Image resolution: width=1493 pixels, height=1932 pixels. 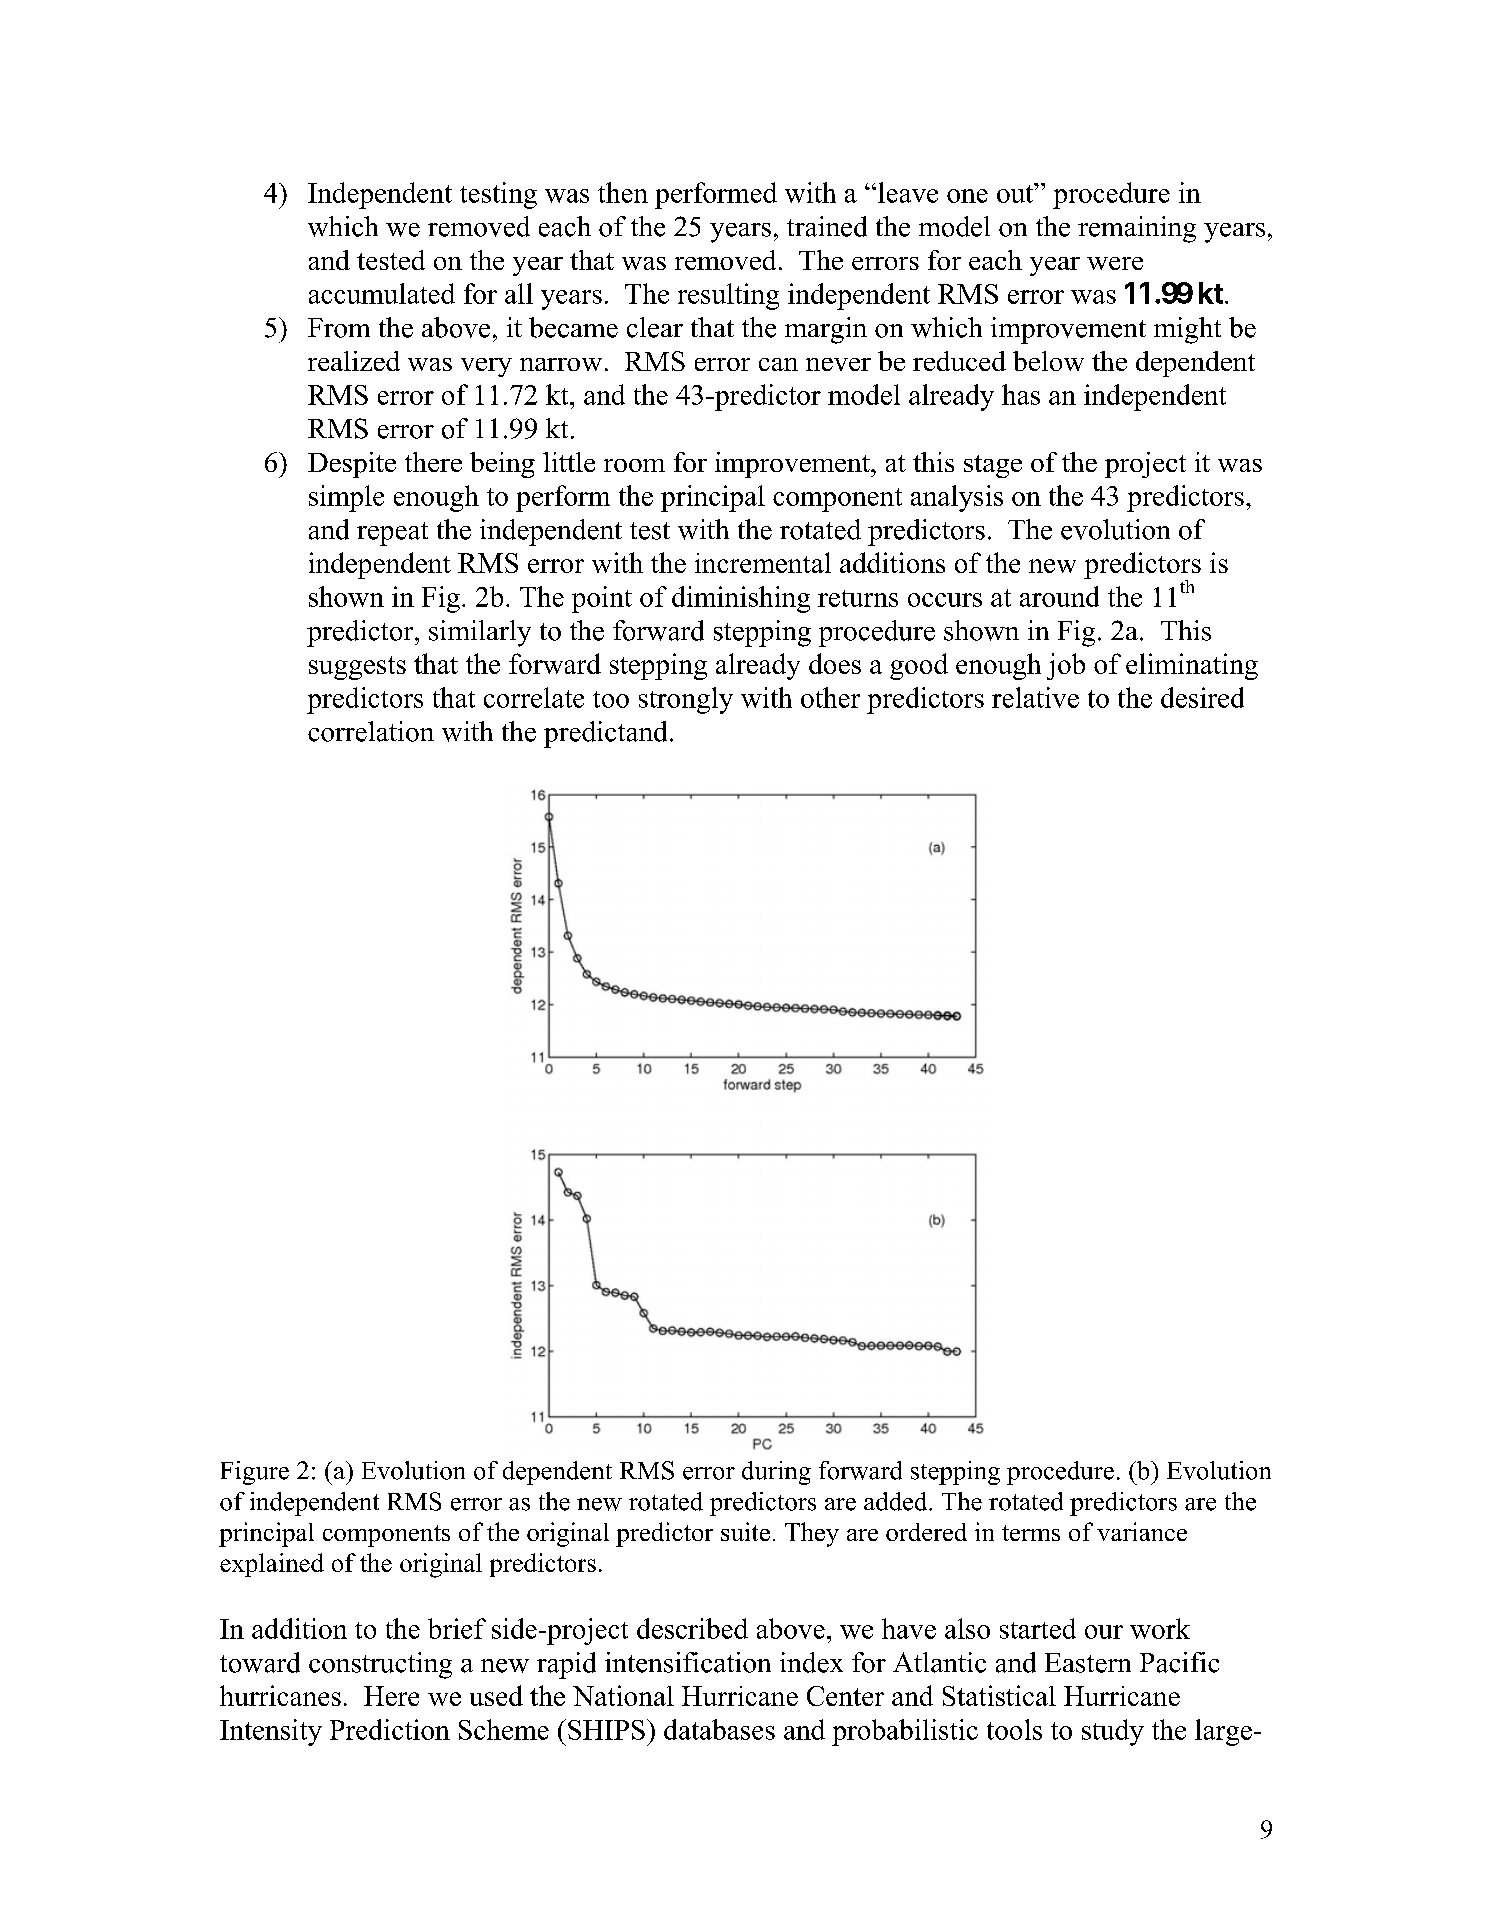 I want to click on intensification, so click(x=688, y=1662).
